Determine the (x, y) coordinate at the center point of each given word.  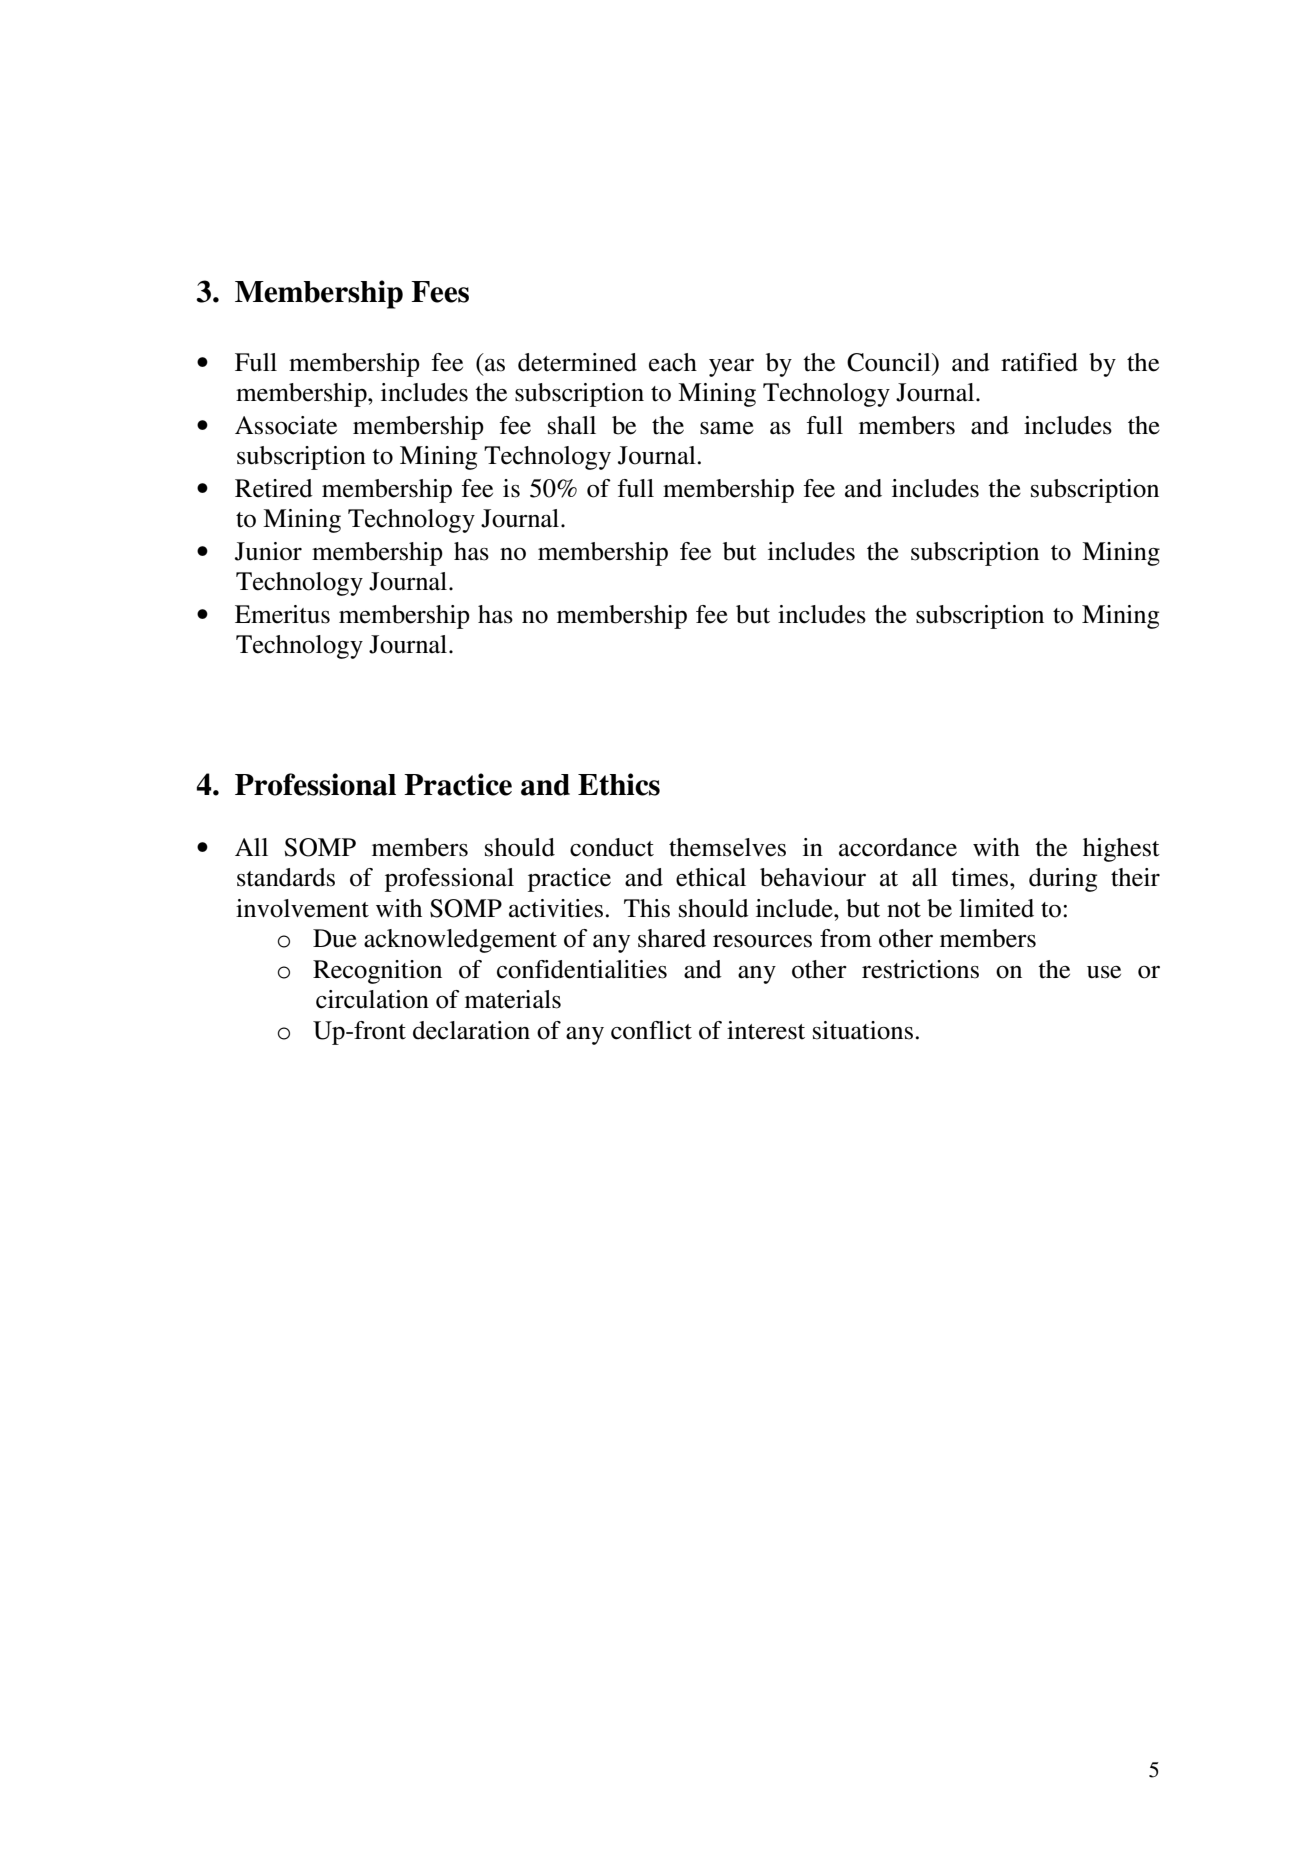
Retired (274, 488)
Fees (440, 292)
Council (890, 362)
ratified (1039, 362)
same (727, 428)
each (673, 362)
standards (286, 877)
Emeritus (282, 614)
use (1104, 972)
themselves (727, 847)
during (1063, 880)
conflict (651, 1030)
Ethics (619, 784)
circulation (372, 999)
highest (1121, 850)
